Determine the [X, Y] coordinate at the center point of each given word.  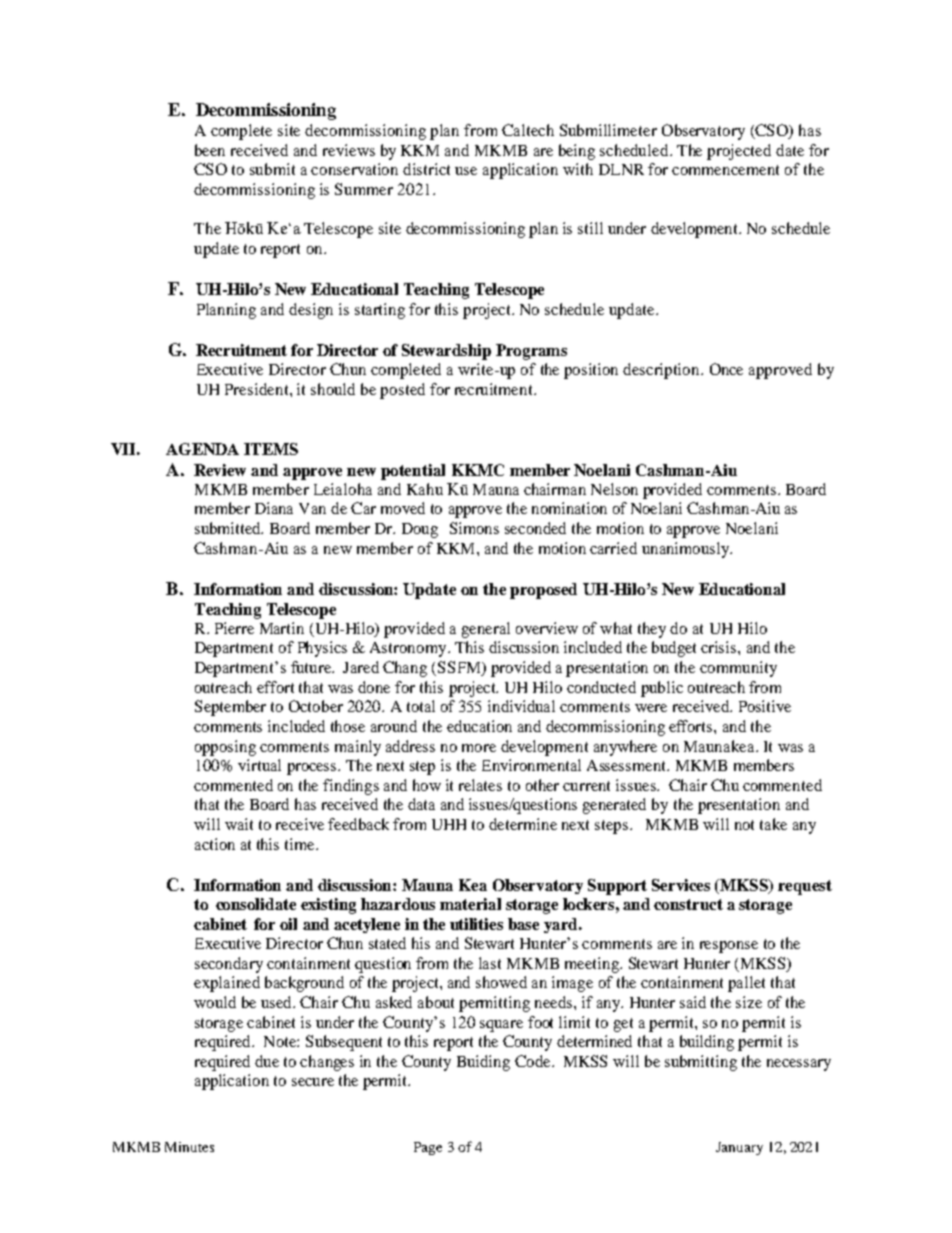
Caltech [528, 130]
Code [534, 1061]
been [210, 150]
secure [313, 1082]
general [486, 630]
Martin [282, 628]
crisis [720, 647]
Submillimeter [608, 130]
